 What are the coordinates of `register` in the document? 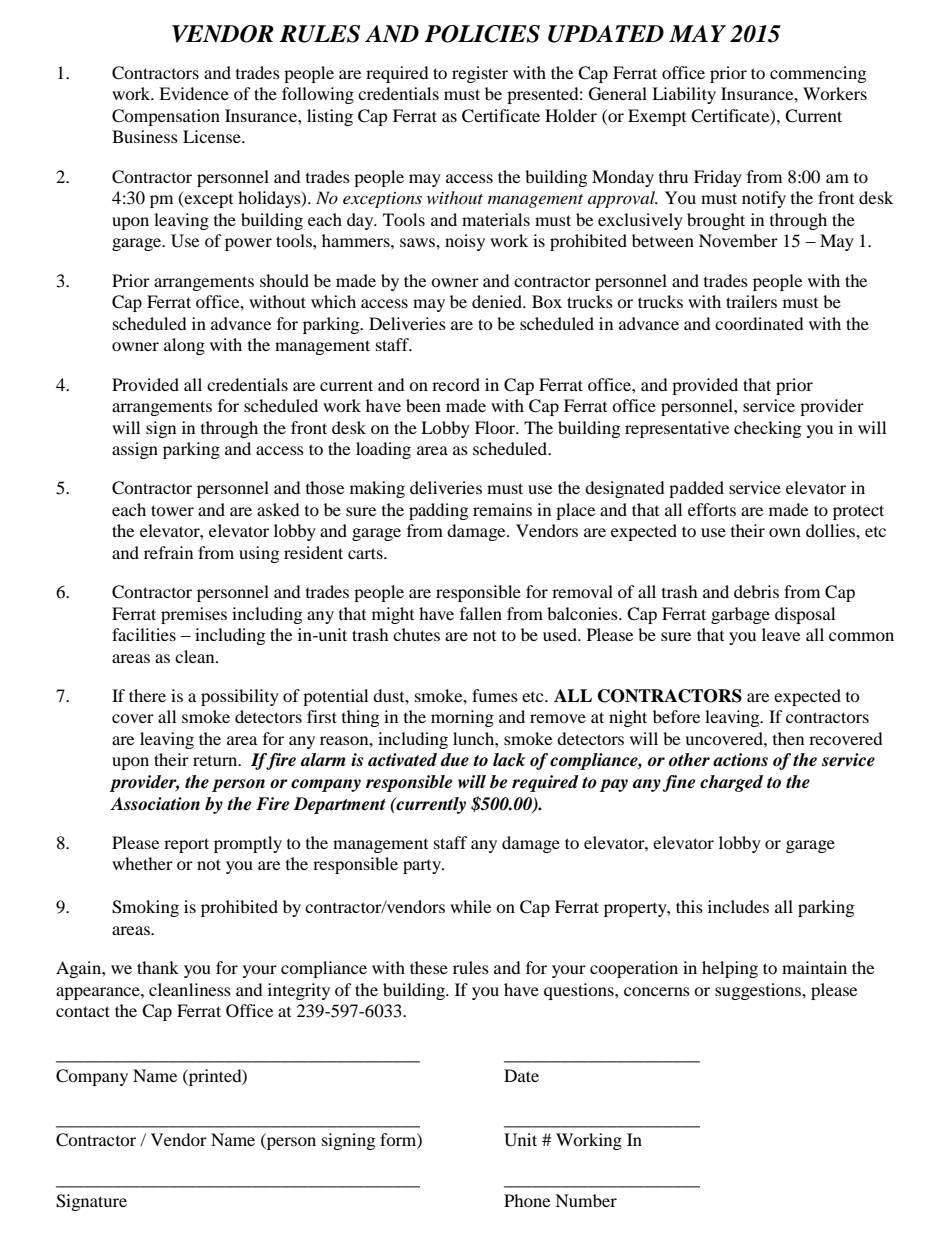 It's located at (480, 74).
